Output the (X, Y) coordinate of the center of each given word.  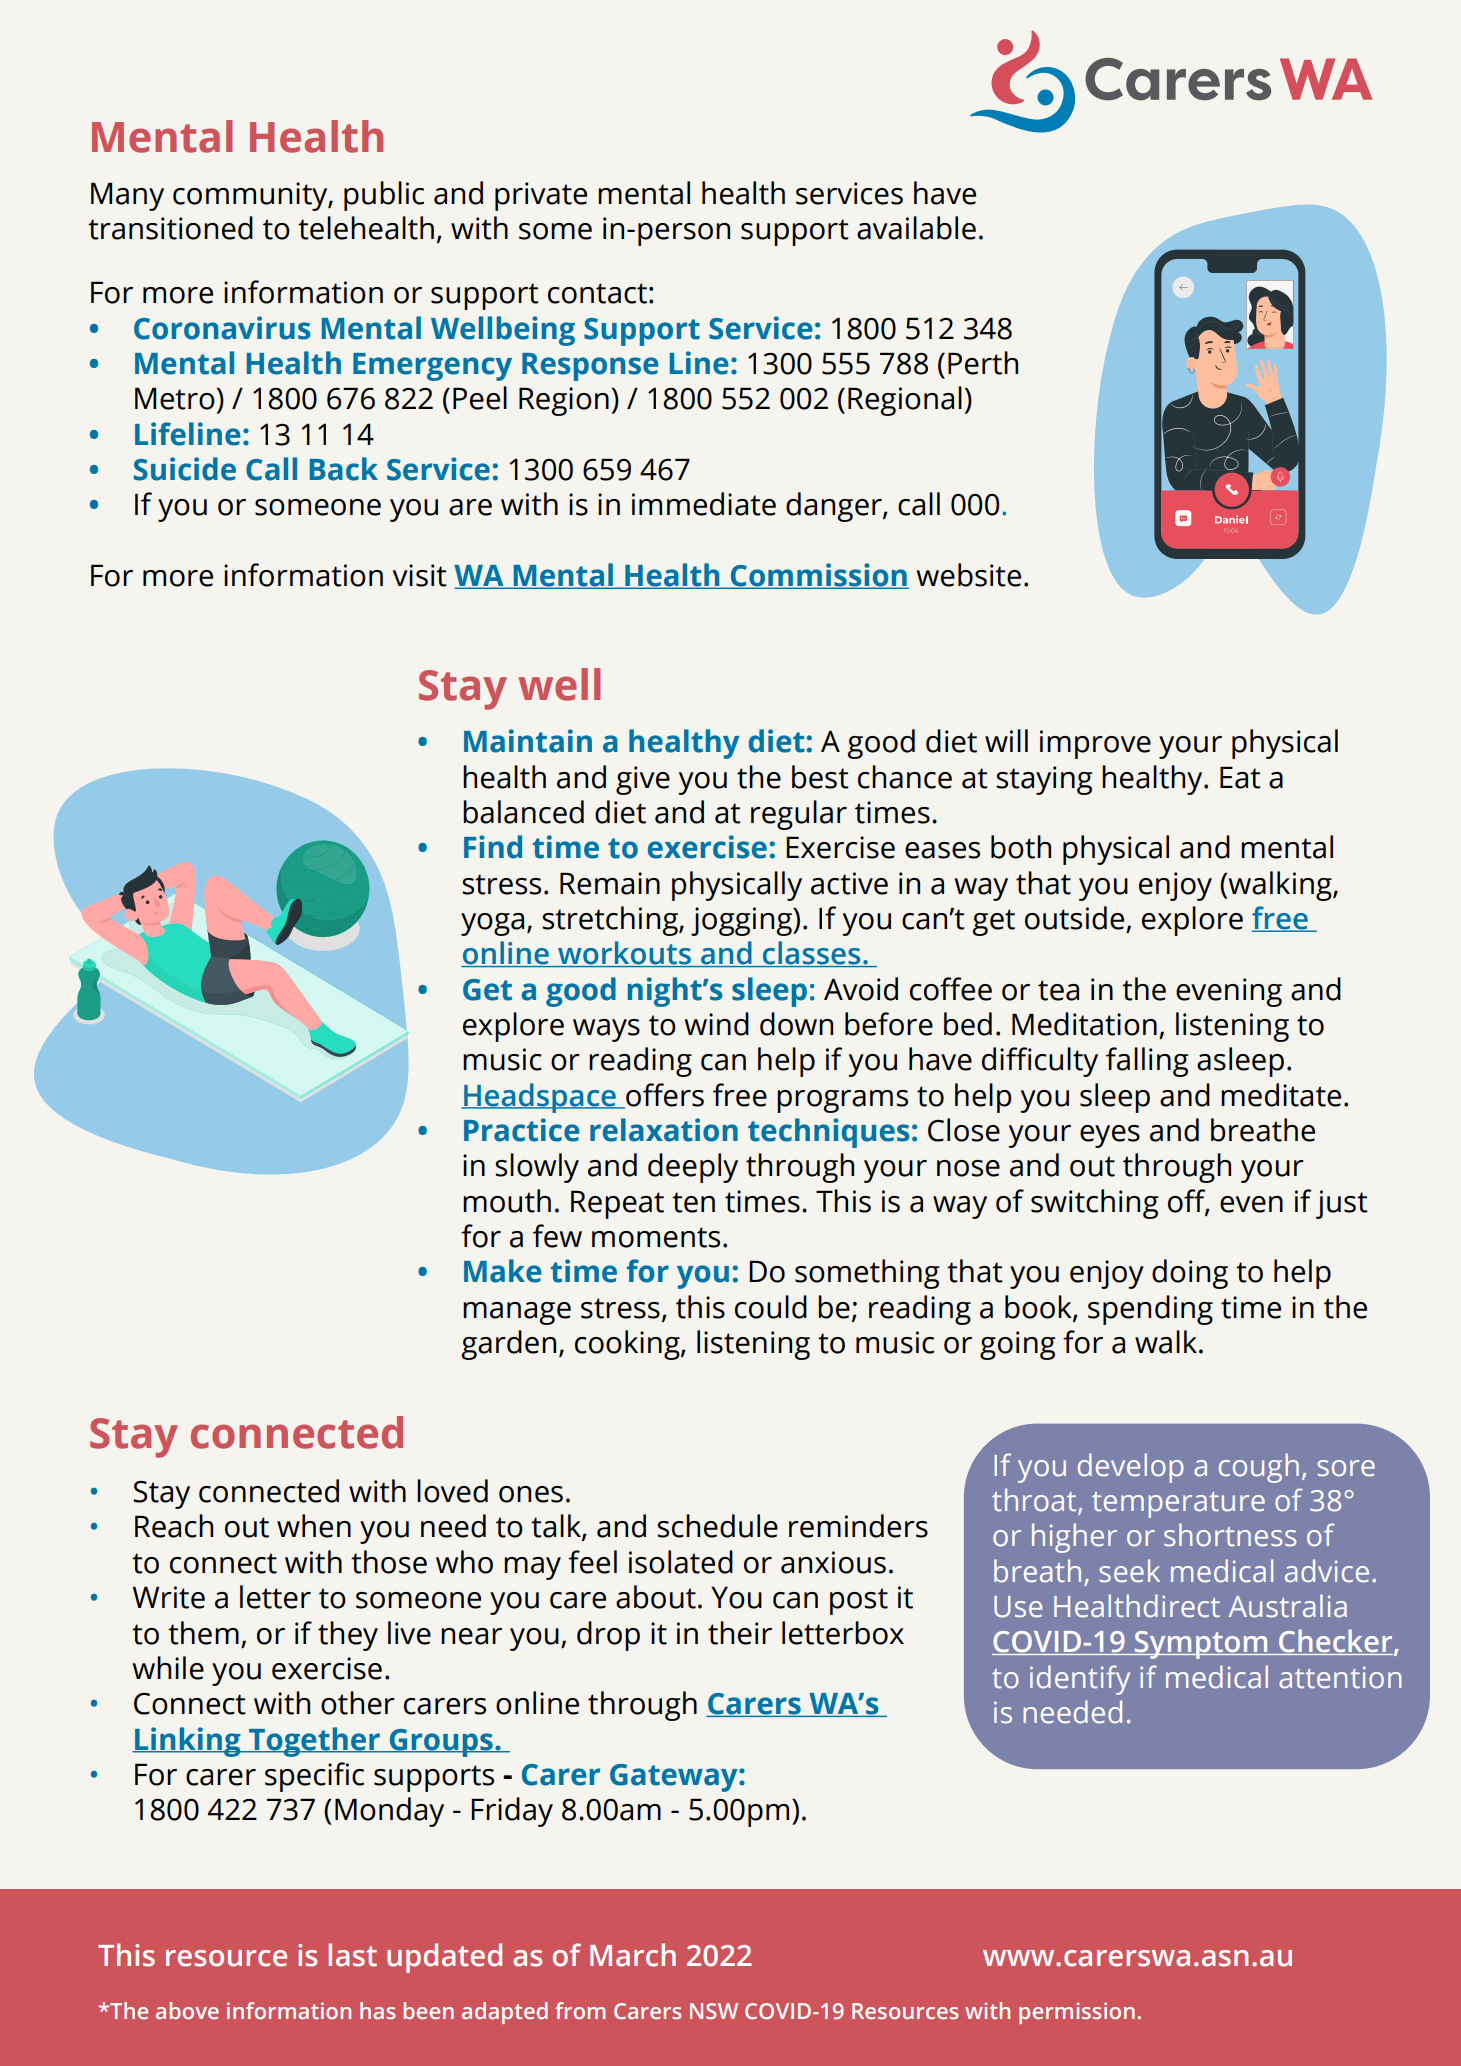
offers (664, 1095)
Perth (983, 363)
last (352, 1955)
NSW (714, 2011)
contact (597, 293)
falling (1147, 1062)
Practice (522, 1130)
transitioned (170, 228)
